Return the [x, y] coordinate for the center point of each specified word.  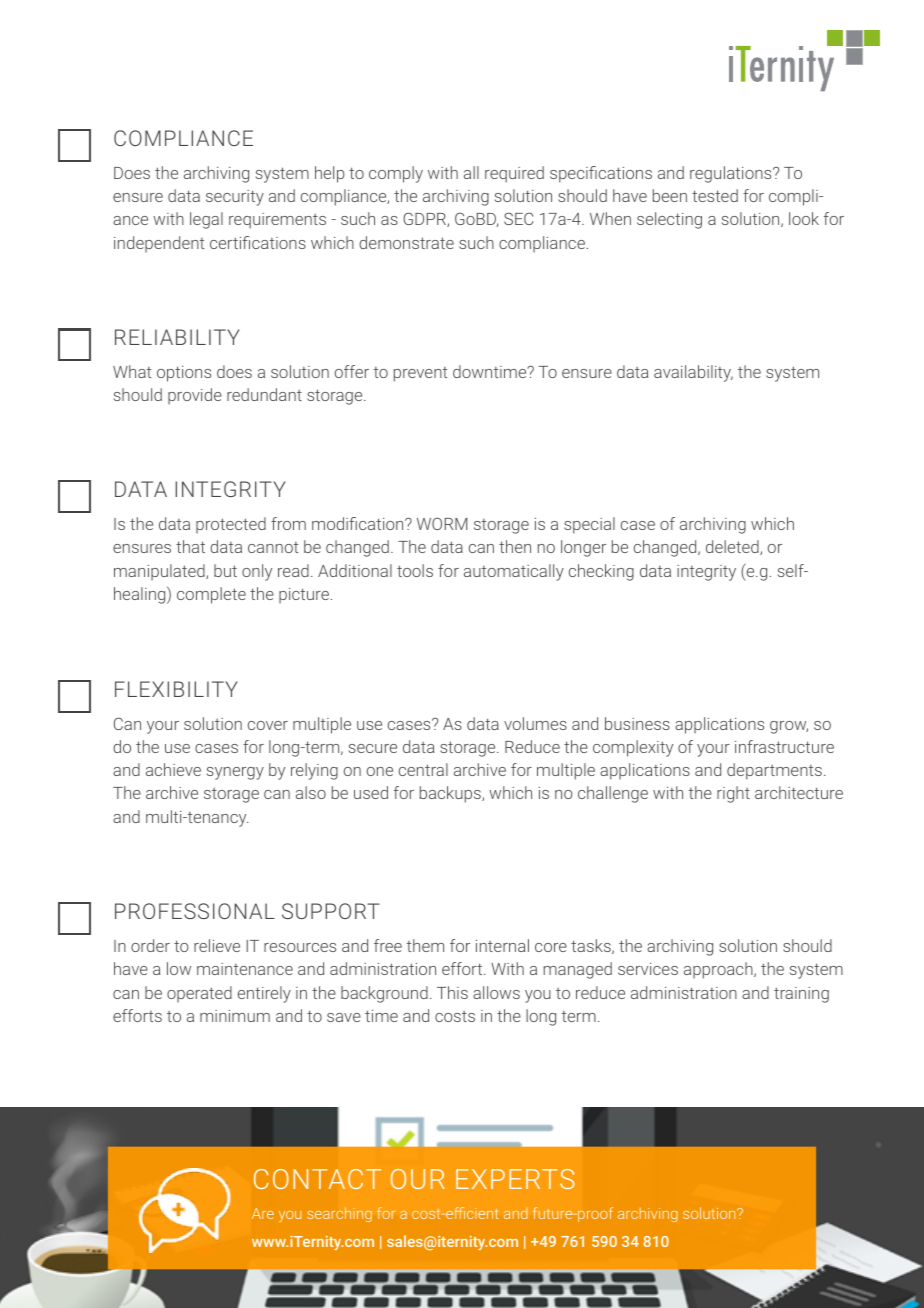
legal [206, 220]
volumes [535, 723]
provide [195, 396]
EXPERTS [515, 1179]
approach [719, 970]
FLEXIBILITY [176, 689]
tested [715, 195]
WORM [442, 523]
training [801, 995]
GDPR [425, 219]
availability [693, 373]
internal [502, 945]
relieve [217, 945]
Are [263, 1213]
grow [789, 727]
